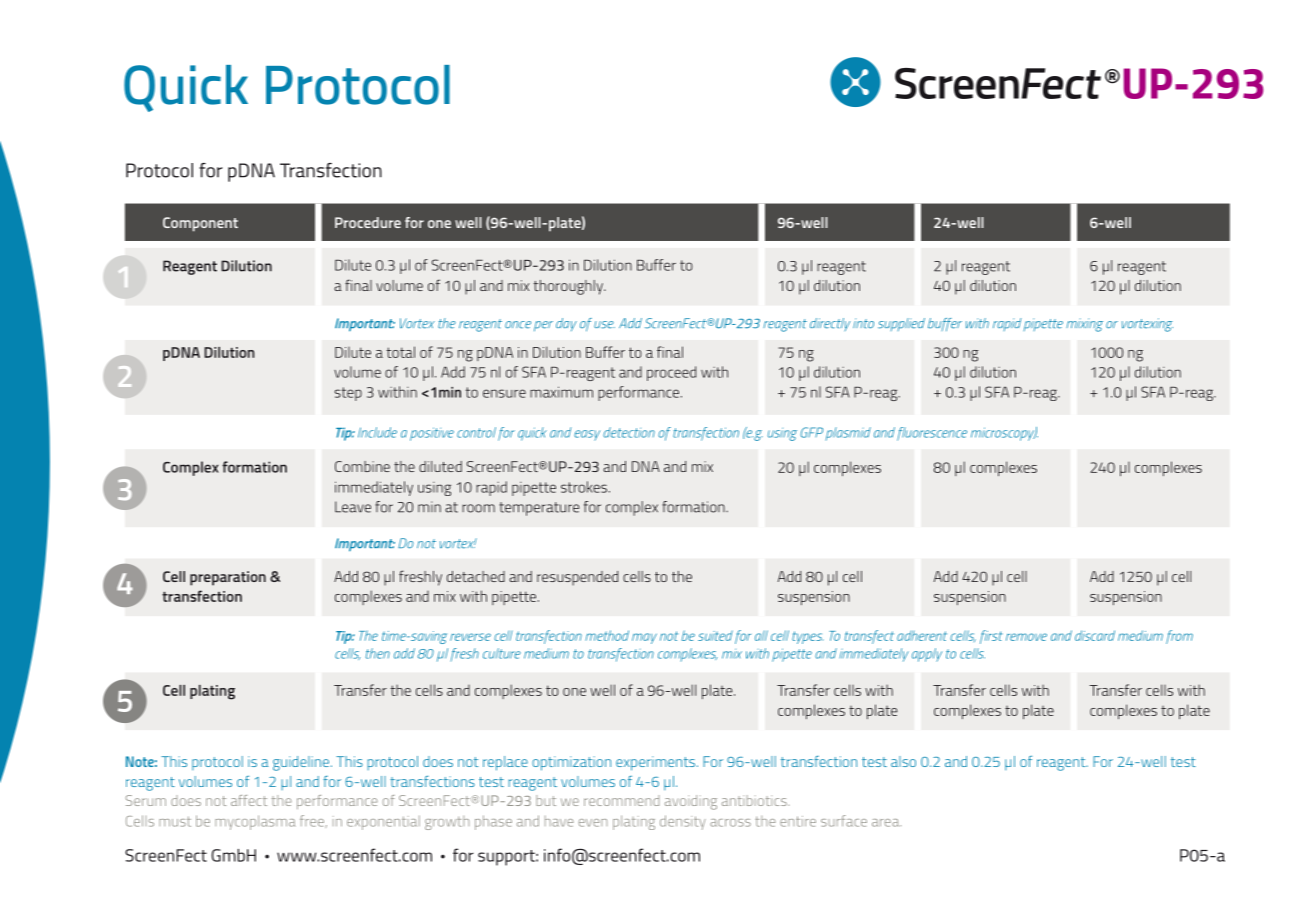 This page has width=1311, height=924. Describe the element at coordinates (249, 800) in the page. I see `affect` at that location.
